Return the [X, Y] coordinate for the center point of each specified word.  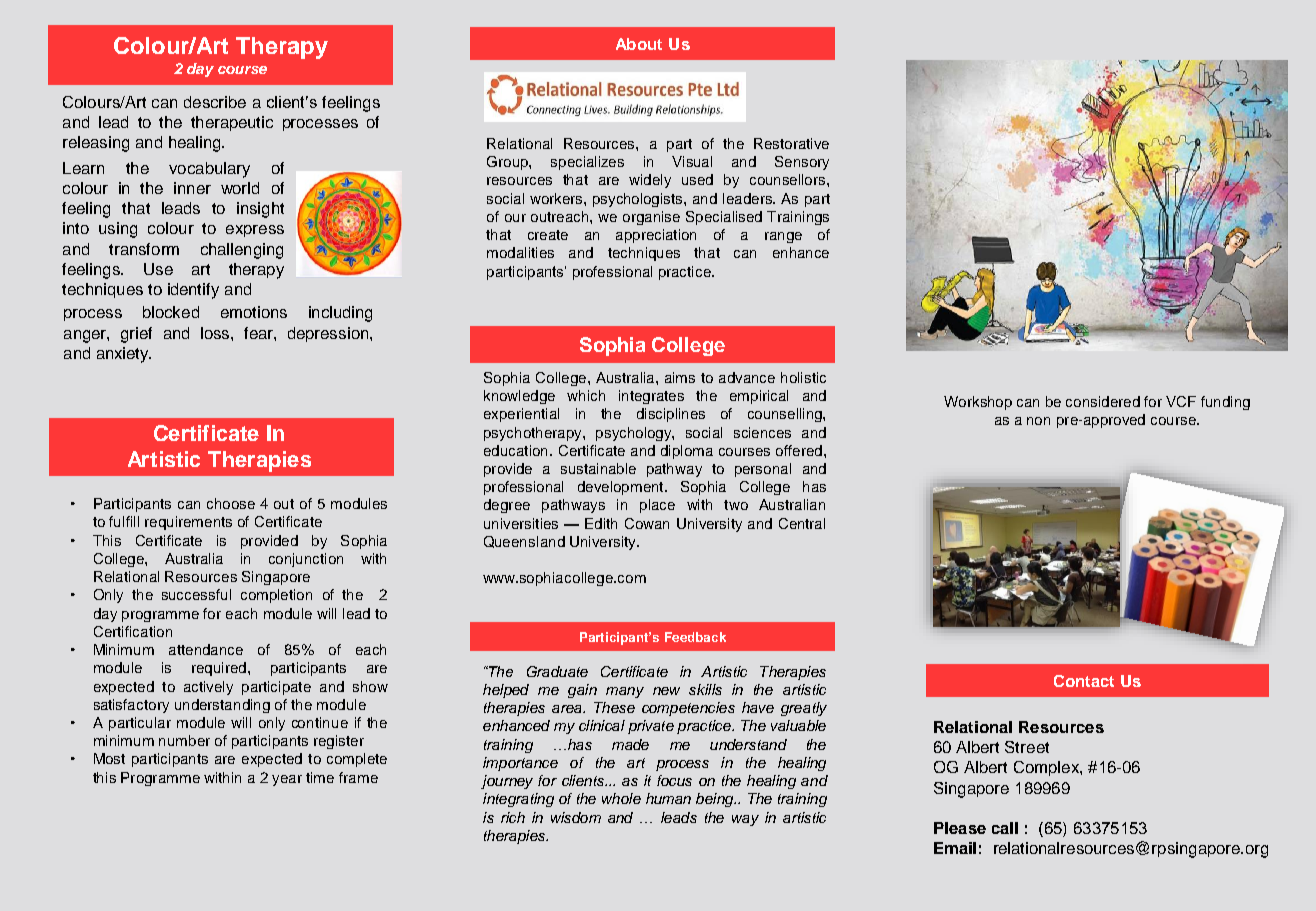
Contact [1084, 681]
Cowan [647, 523]
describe [215, 102]
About [639, 44]
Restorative [791, 143]
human [668, 798]
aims [680, 377]
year [287, 780]
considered [1103, 401]
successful [196, 594]
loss [216, 333]
